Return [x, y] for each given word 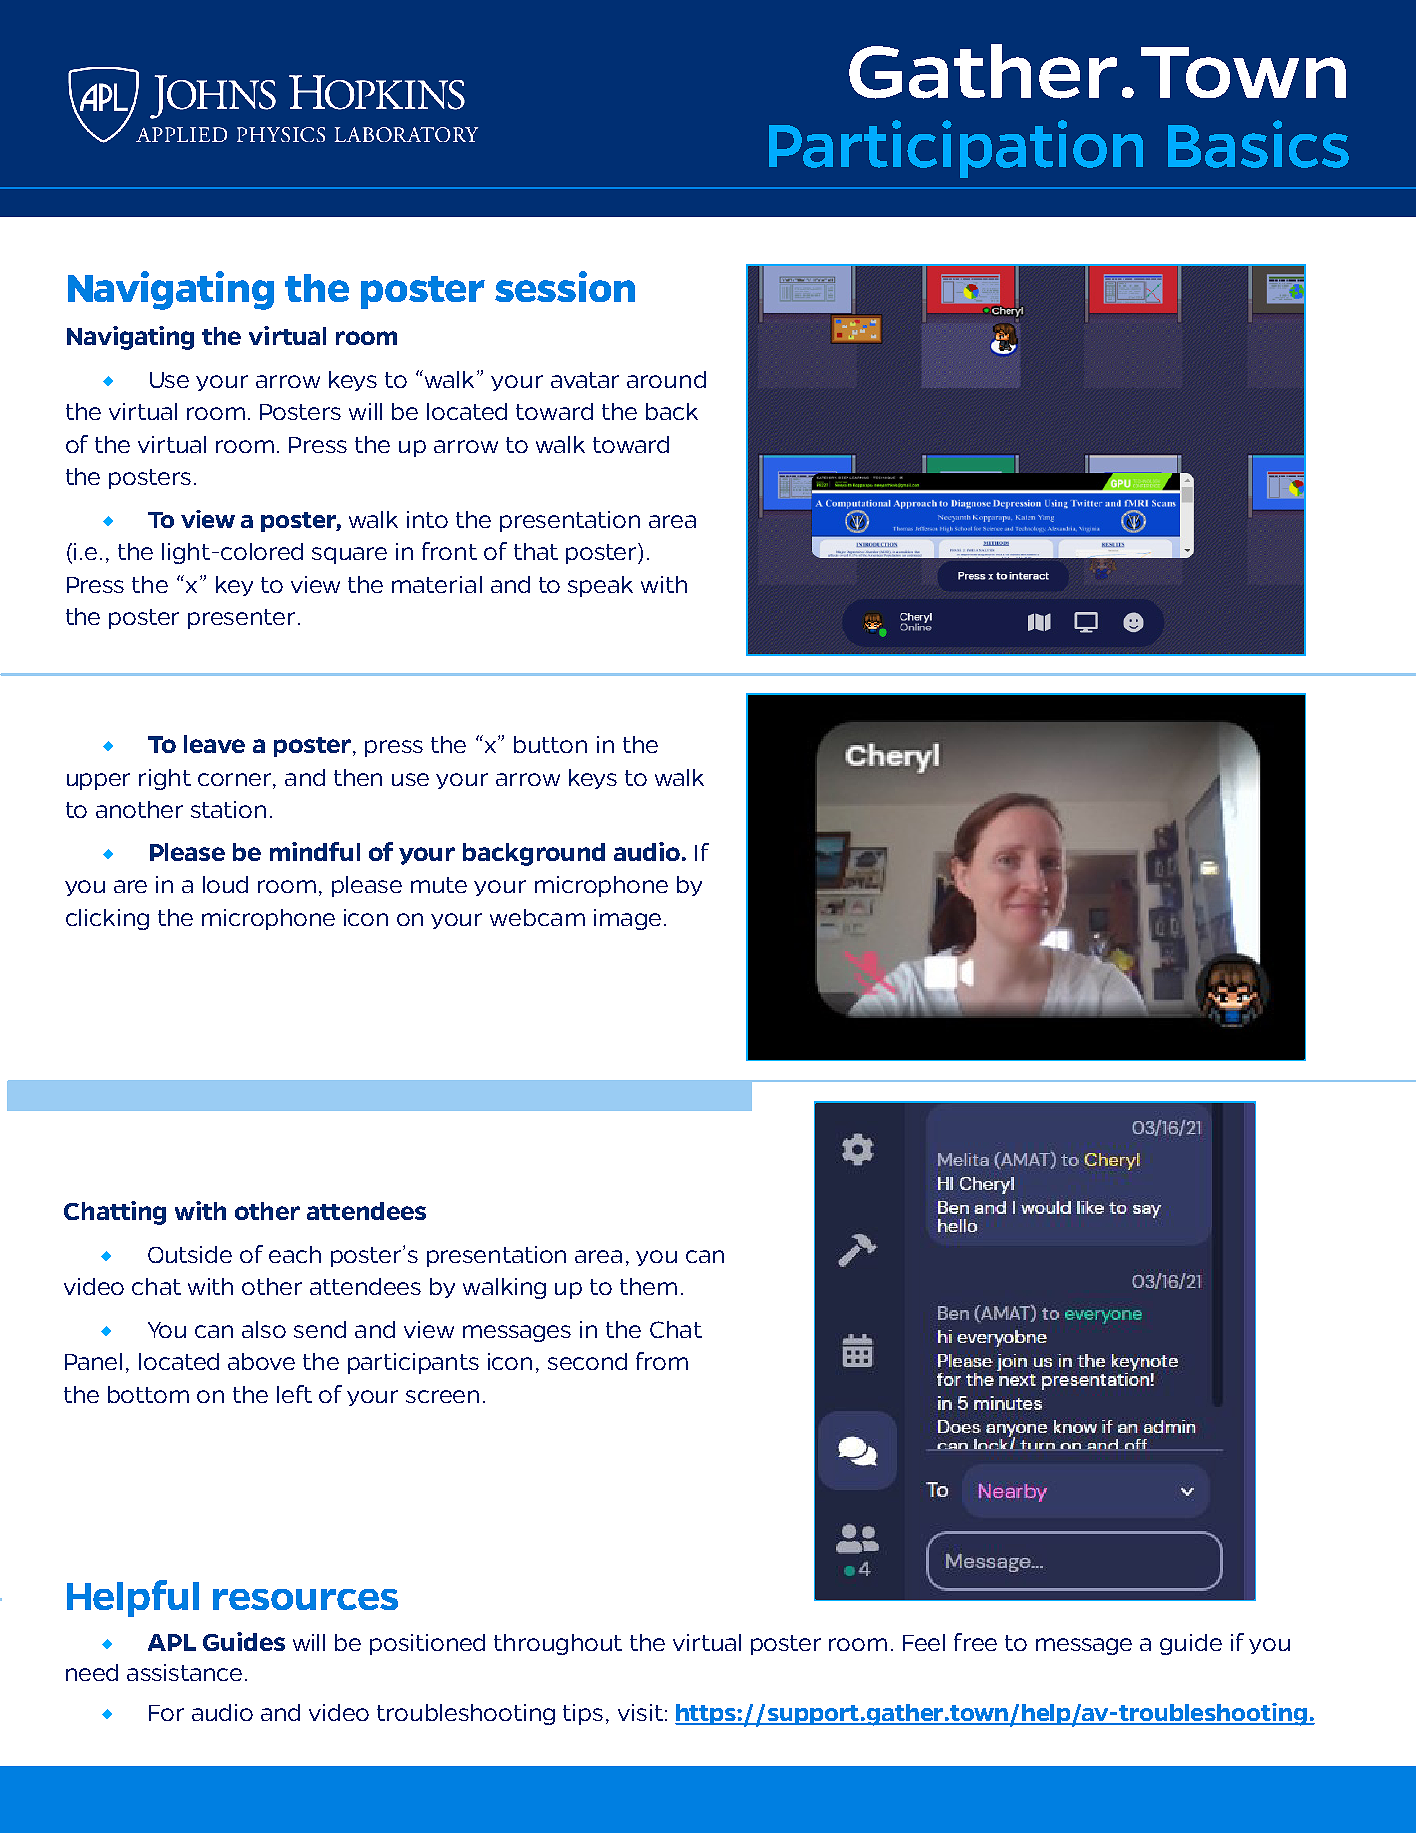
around [666, 379]
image [627, 919]
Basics [1258, 144]
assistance [184, 1672]
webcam [537, 917]
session [565, 286]
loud [225, 884]
